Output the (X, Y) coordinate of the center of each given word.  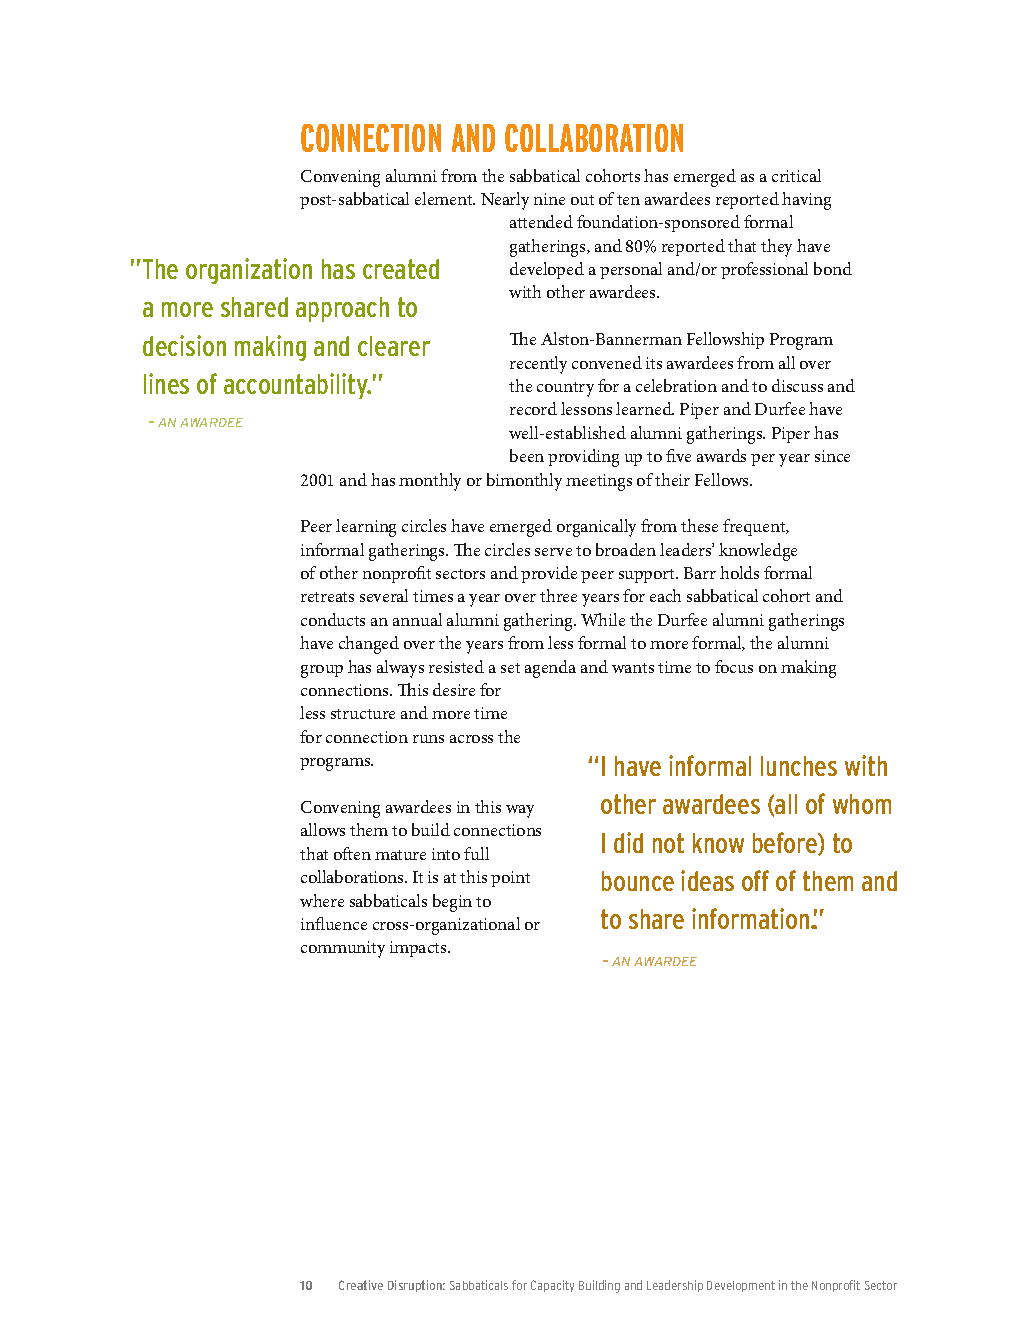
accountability (297, 386)
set (510, 668)
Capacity (552, 1286)
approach (342, 309)
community (343, 949)
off (755, 880)
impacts (419, 949)
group (322, 671)
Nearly (505, 201)
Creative (361, 1285)
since (832, 456)
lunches (799, 766)
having (806, 201)
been (527, 455)
